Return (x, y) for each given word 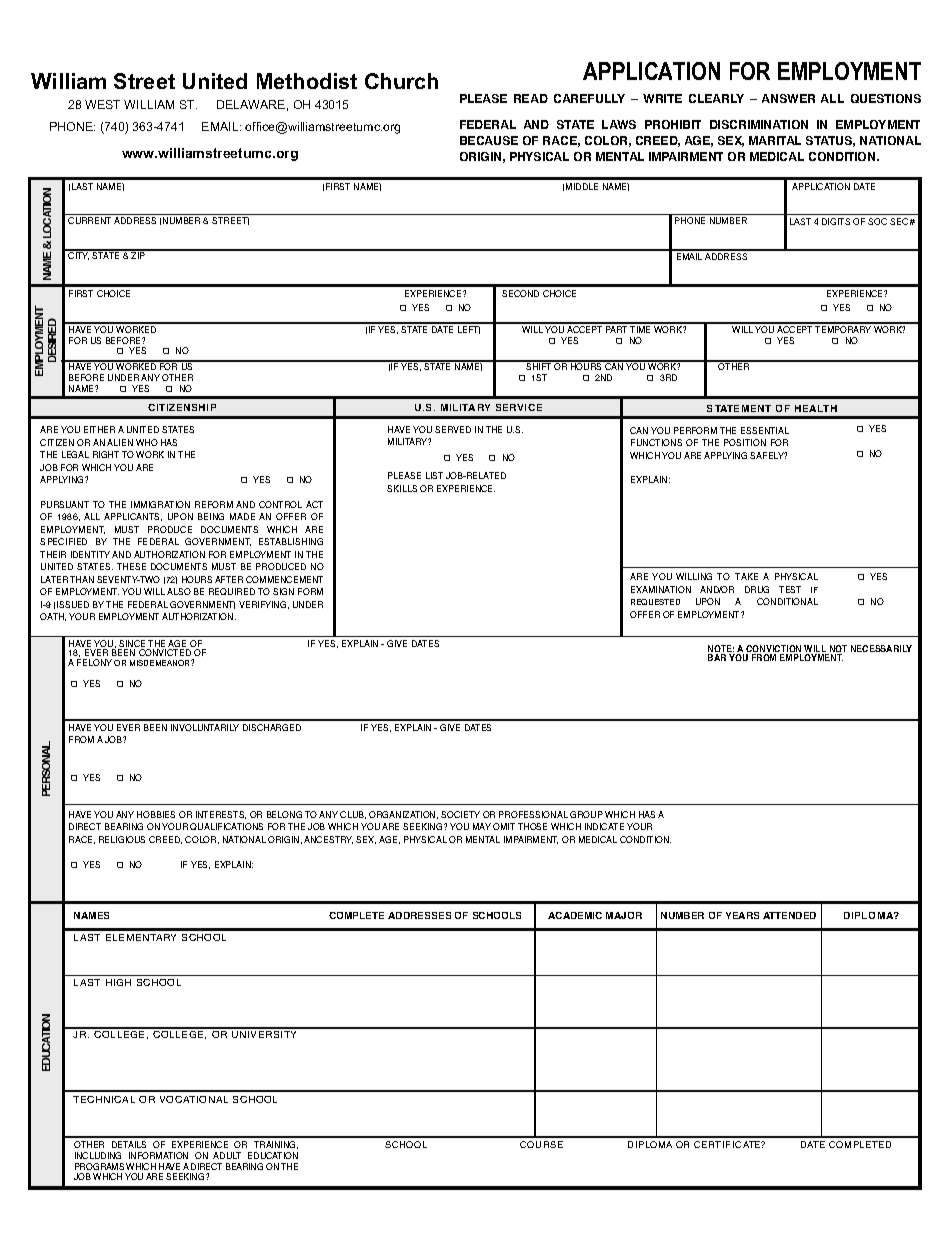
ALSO (179, 591)
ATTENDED (789, 915)
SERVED (453, 429)
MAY (482, 826)
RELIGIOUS (122, 839)
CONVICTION (773, 650)
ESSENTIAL (765, 430)
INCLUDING (98, 1155)
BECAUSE (489, 140)
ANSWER (788, 98)
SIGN (283, 591)
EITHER (99, 429)
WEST (102, 104)
